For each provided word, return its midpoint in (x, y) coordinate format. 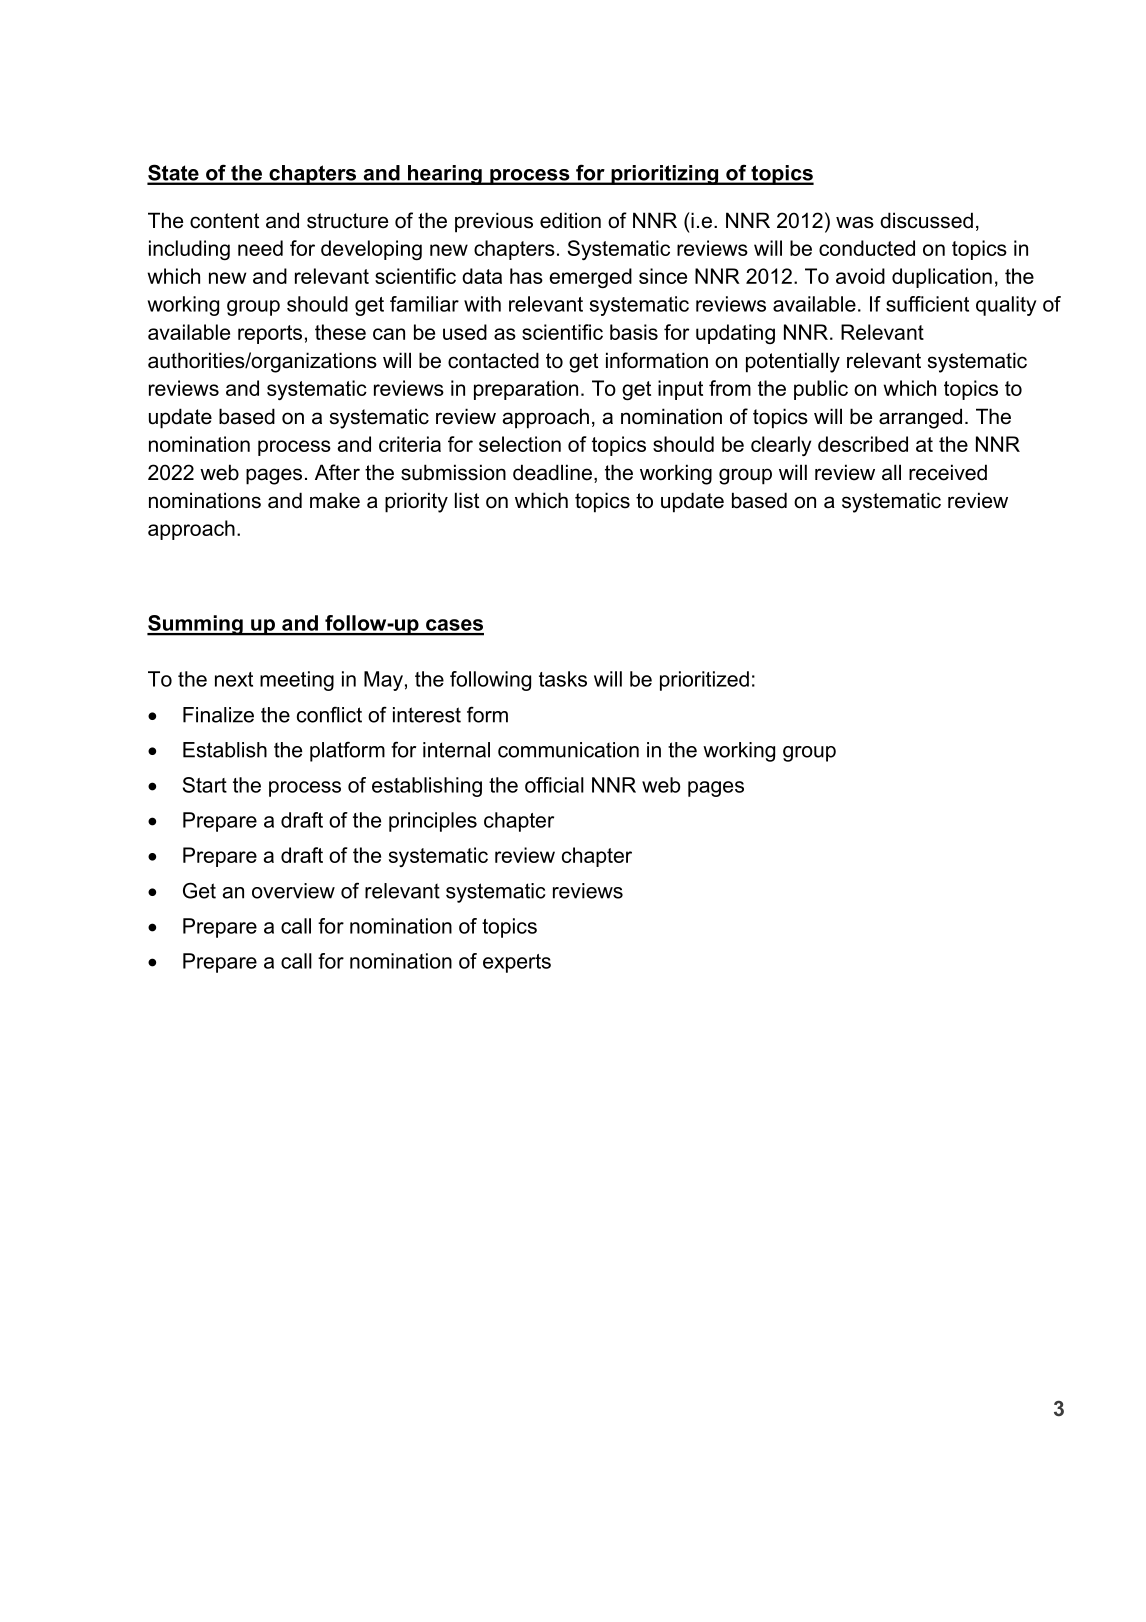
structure (347, 221)
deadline (552, 472)
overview (293, 891)
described (863, 444)
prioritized (704, 681)
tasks (563, 679)
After (337, 472)
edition (570, 220)
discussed (926, 220)
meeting (297, 681)
